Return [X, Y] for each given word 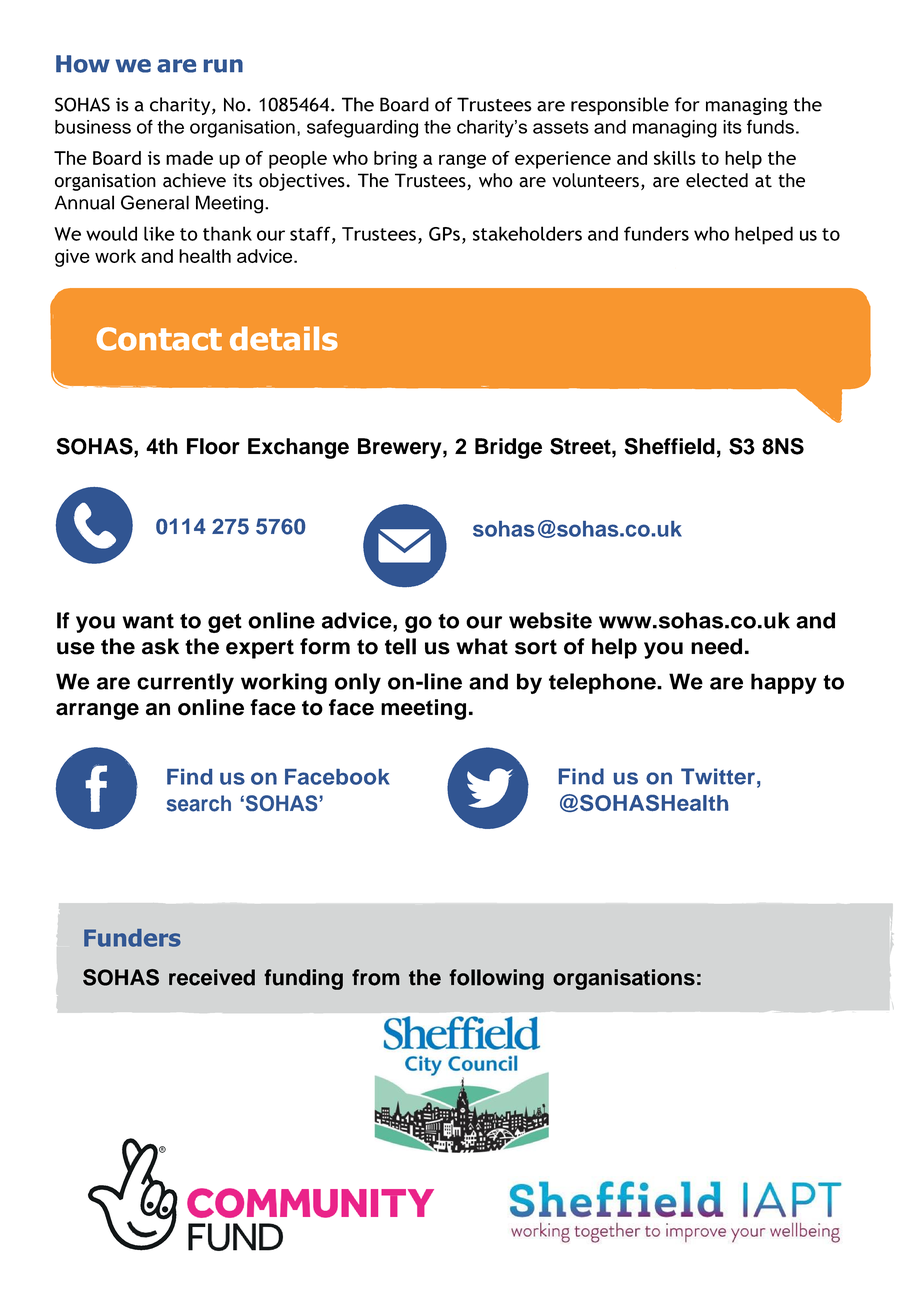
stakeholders [527, 233]
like [159, 233]
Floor [213, 446]
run [223, 66]
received [212, 977]
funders [656, 233]
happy [784, 683]
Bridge [508, 448]
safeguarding [362, 129]
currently [185, 683]
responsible [620, 106]
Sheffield [669, 446]
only [358, 683]
